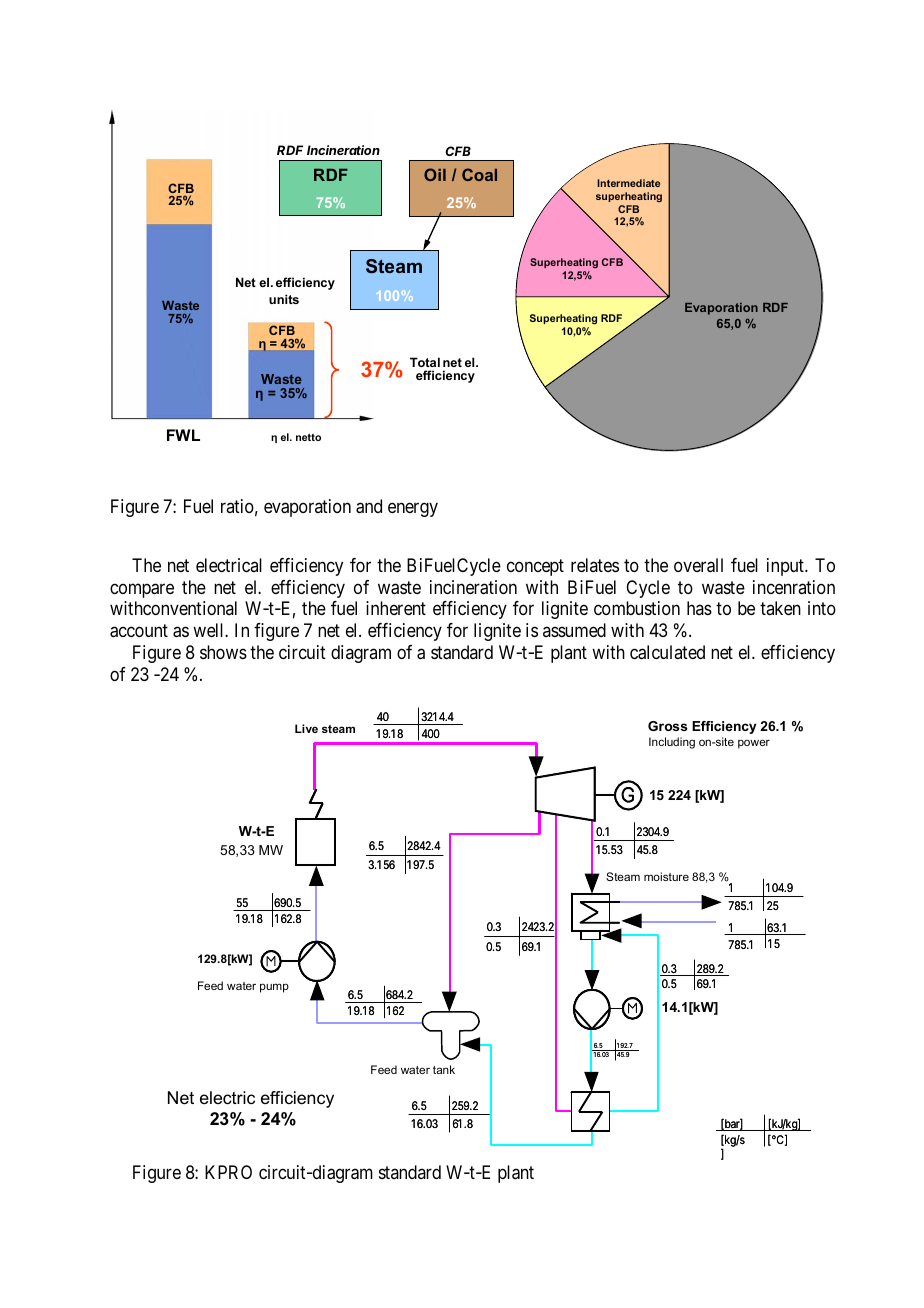  Describe the element at coordinates (754, 744) in the screenshot. I see `power` at that location.
